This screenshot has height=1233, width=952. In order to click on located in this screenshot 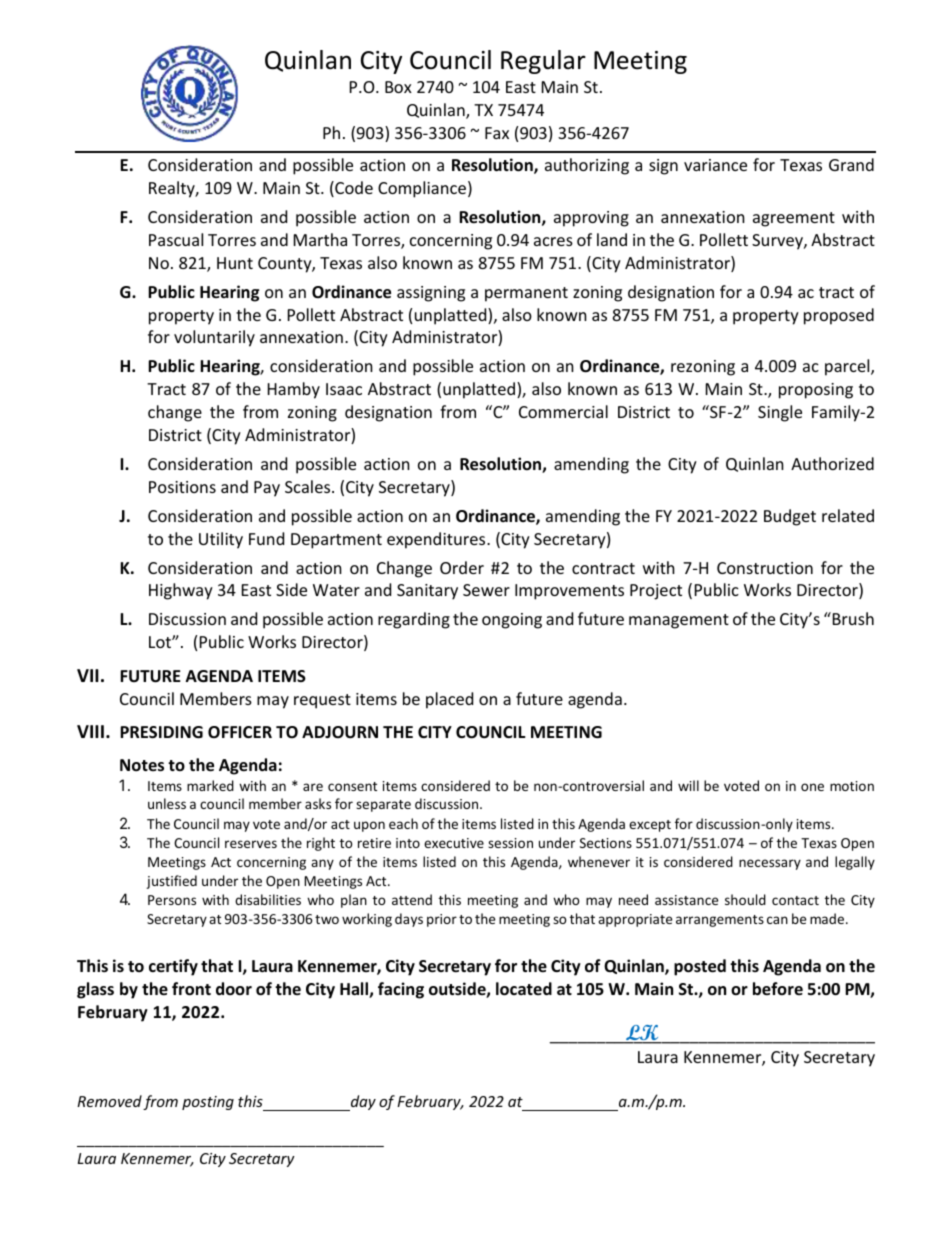, I will do `click(524, 989)`.
